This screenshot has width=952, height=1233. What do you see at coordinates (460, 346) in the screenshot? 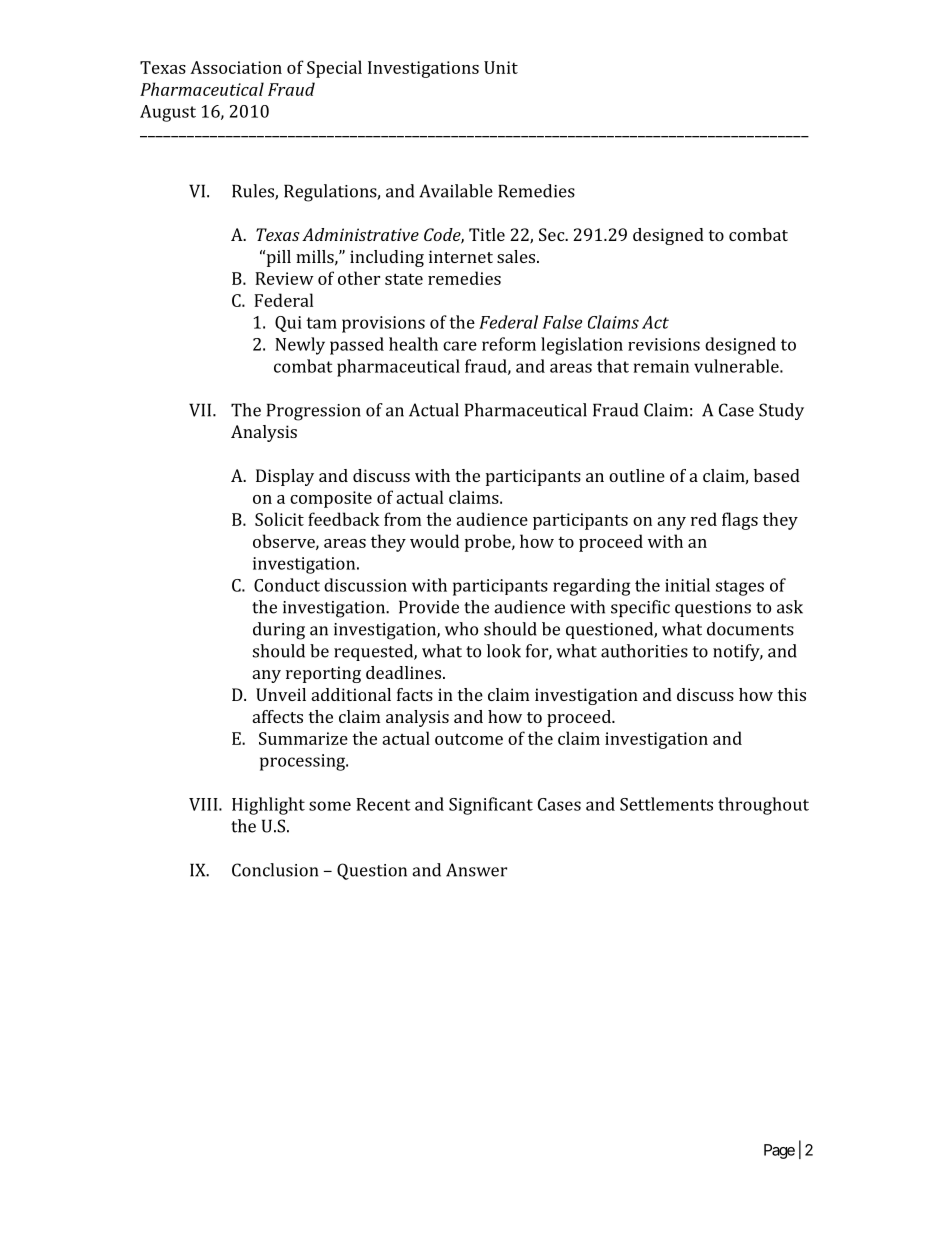
I see `care` at bounding box center [460, 346].
